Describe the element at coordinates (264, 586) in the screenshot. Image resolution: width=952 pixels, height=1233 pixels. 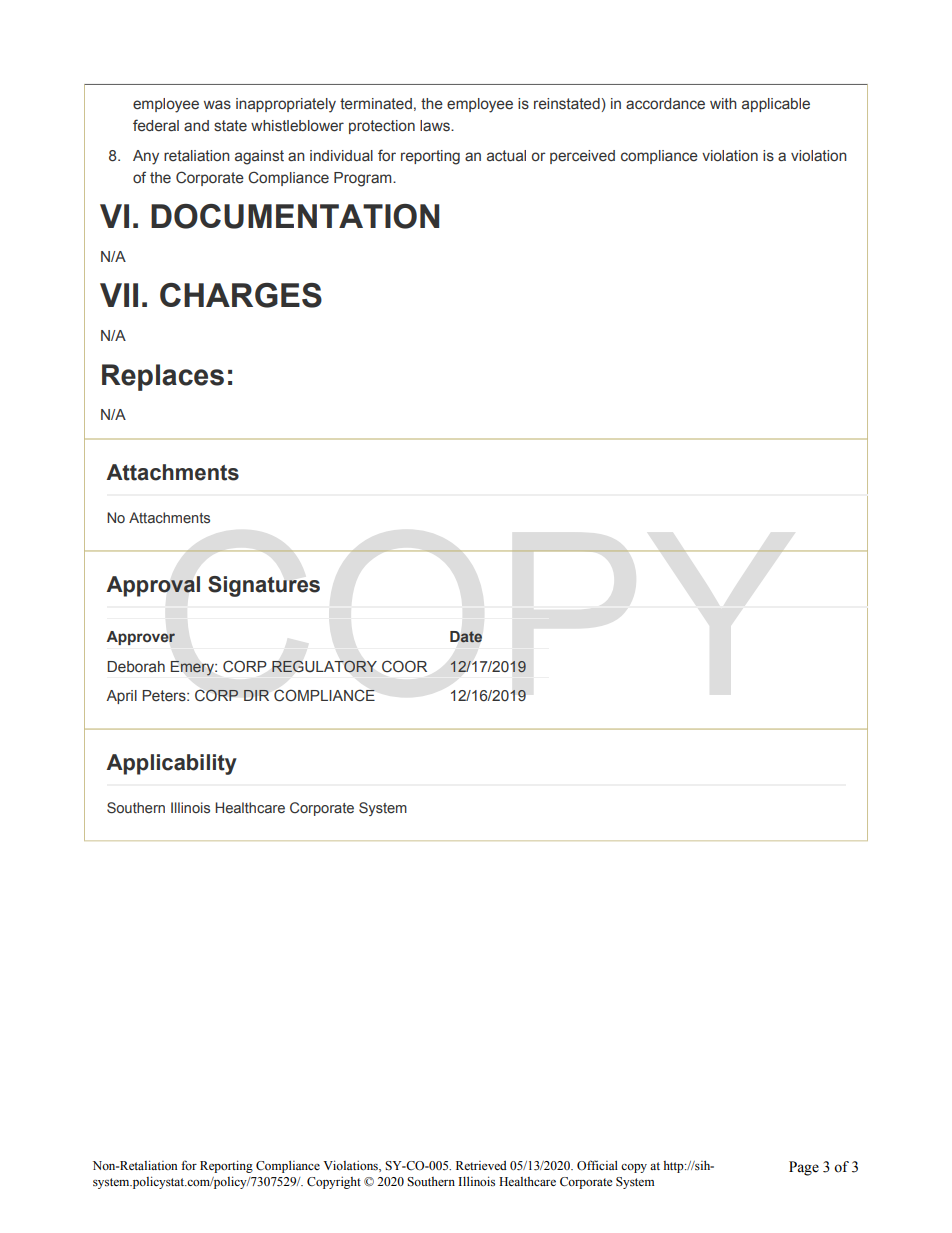
I see `Signatures` at that location.
